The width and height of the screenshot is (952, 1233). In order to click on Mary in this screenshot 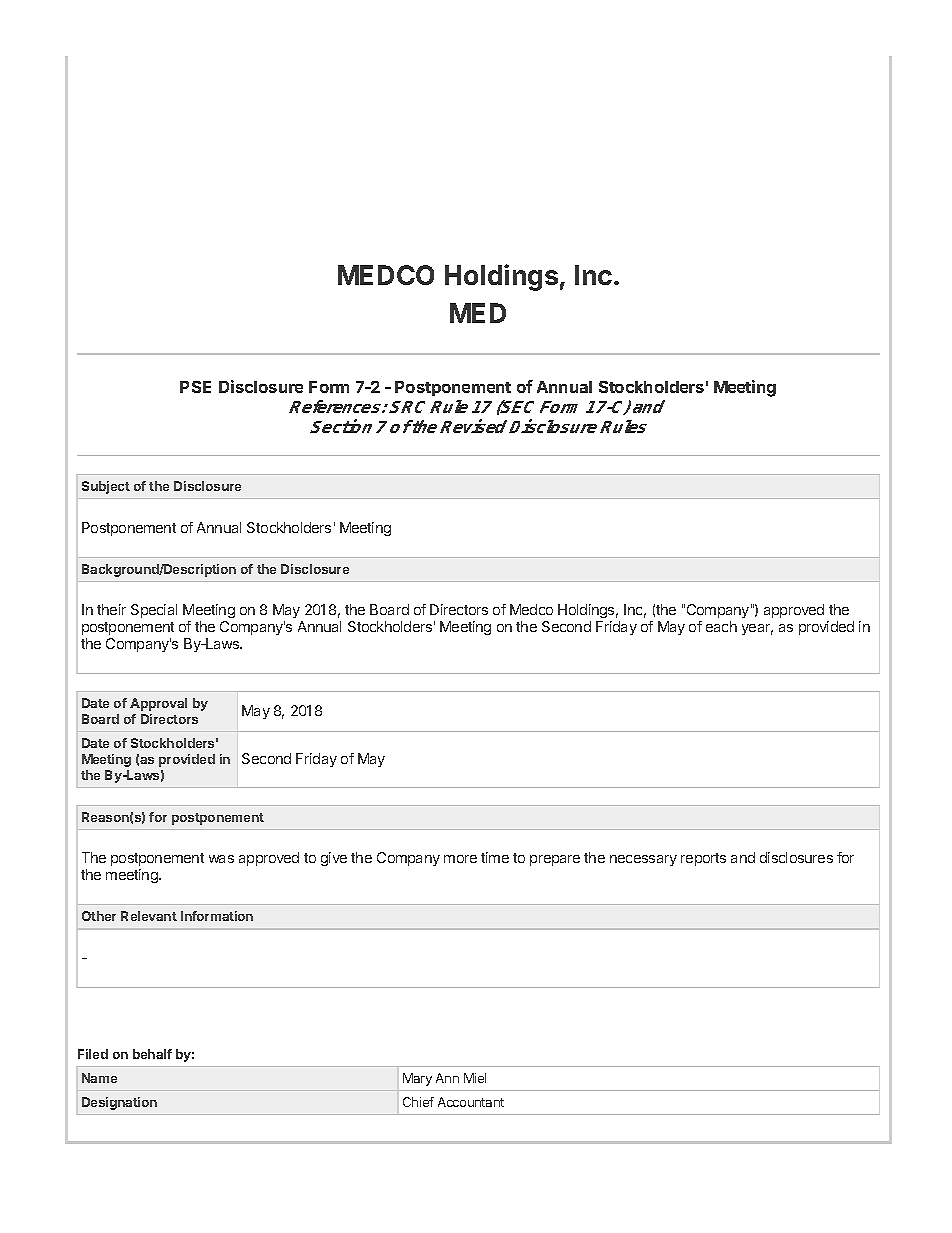, I will do `click(417, 1079)`.
